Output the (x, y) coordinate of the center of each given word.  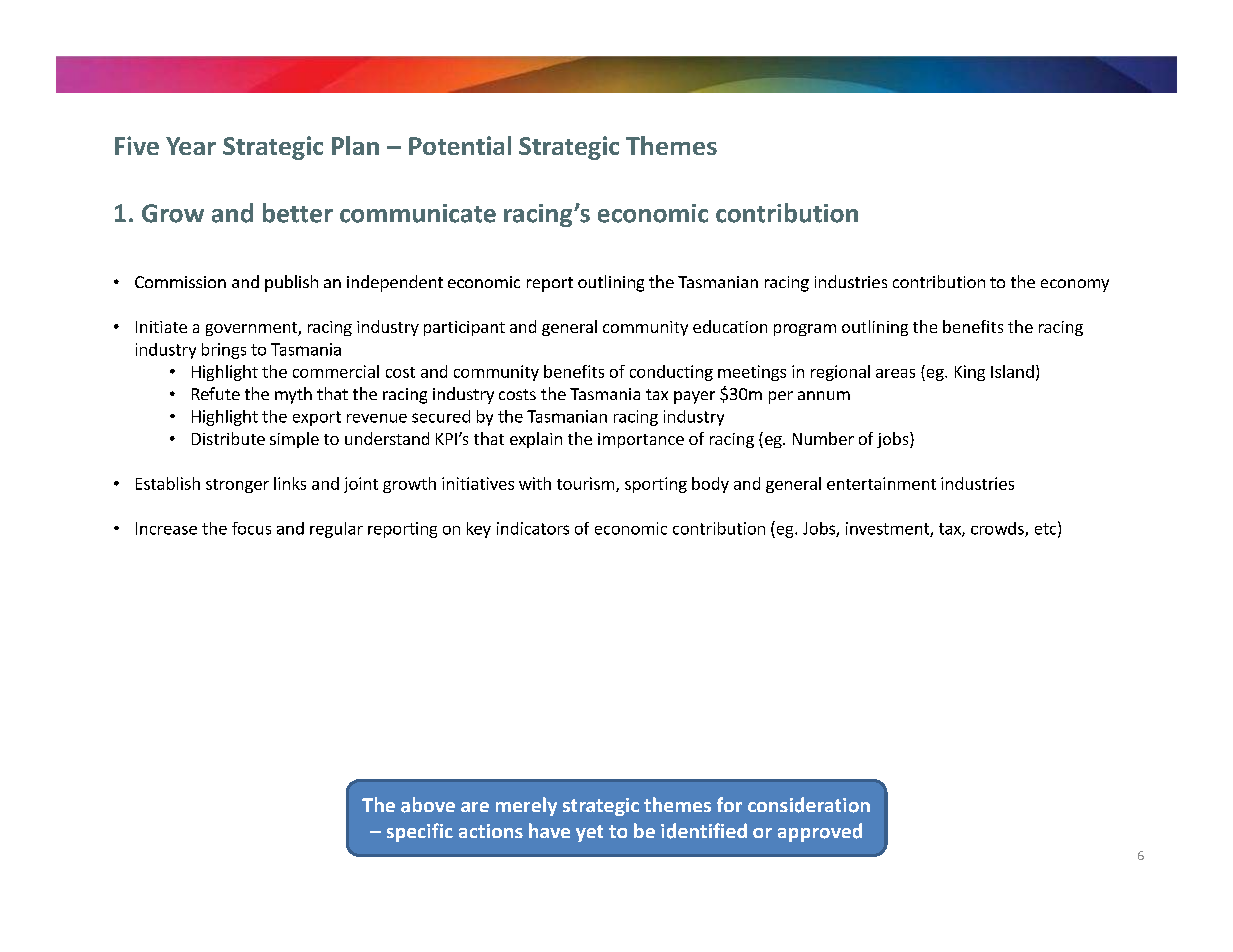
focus (251, 528)
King (970, 373)
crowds (998, 529)
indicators (533, 528)
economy (1075, 285)
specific (420, 832)
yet (589, 833)
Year (191, 146)
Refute (216, 393)
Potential (460, 145)
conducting (671, 373)
